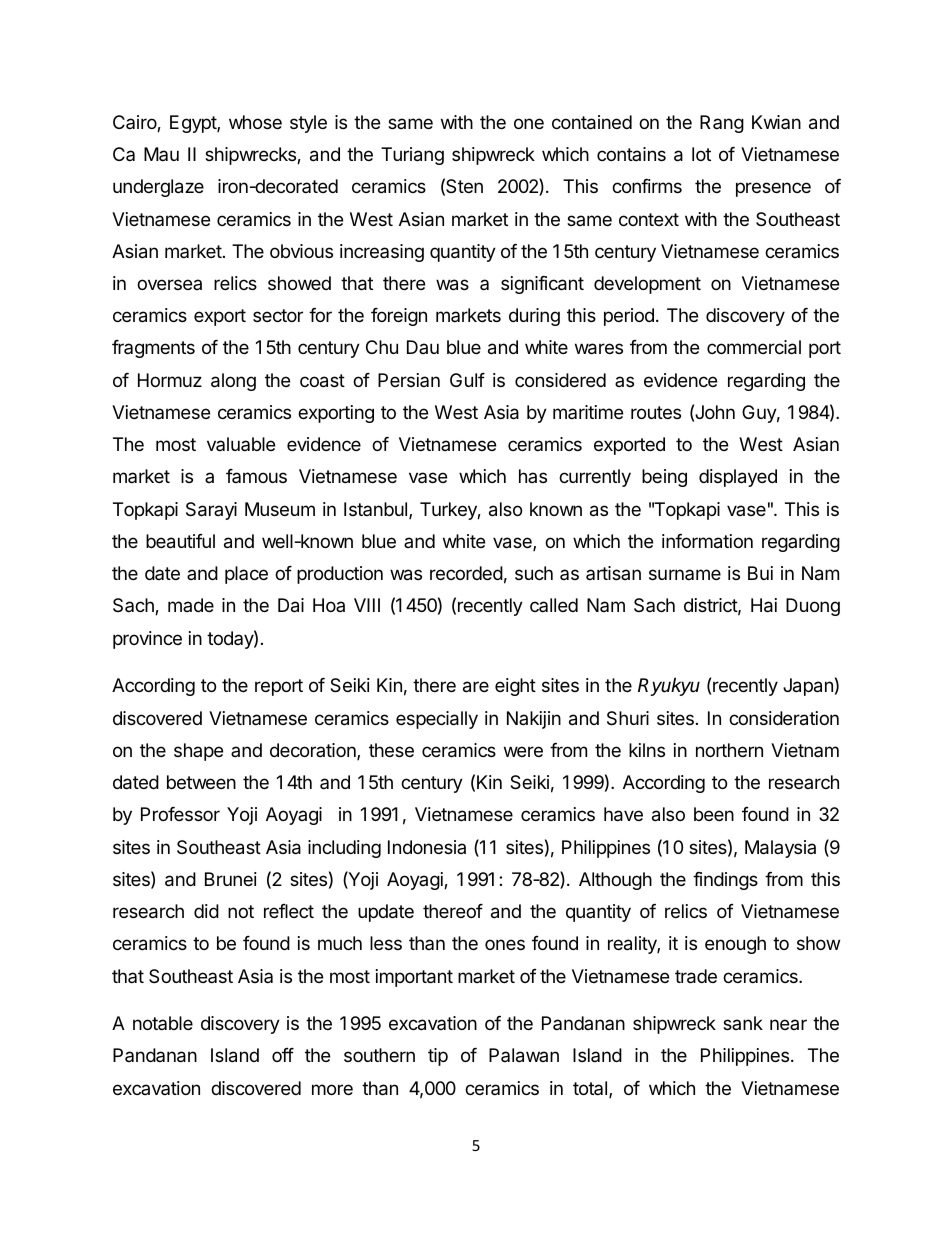 The image size is (952, 1233). I want to click on commercial, so click(754, 347).
